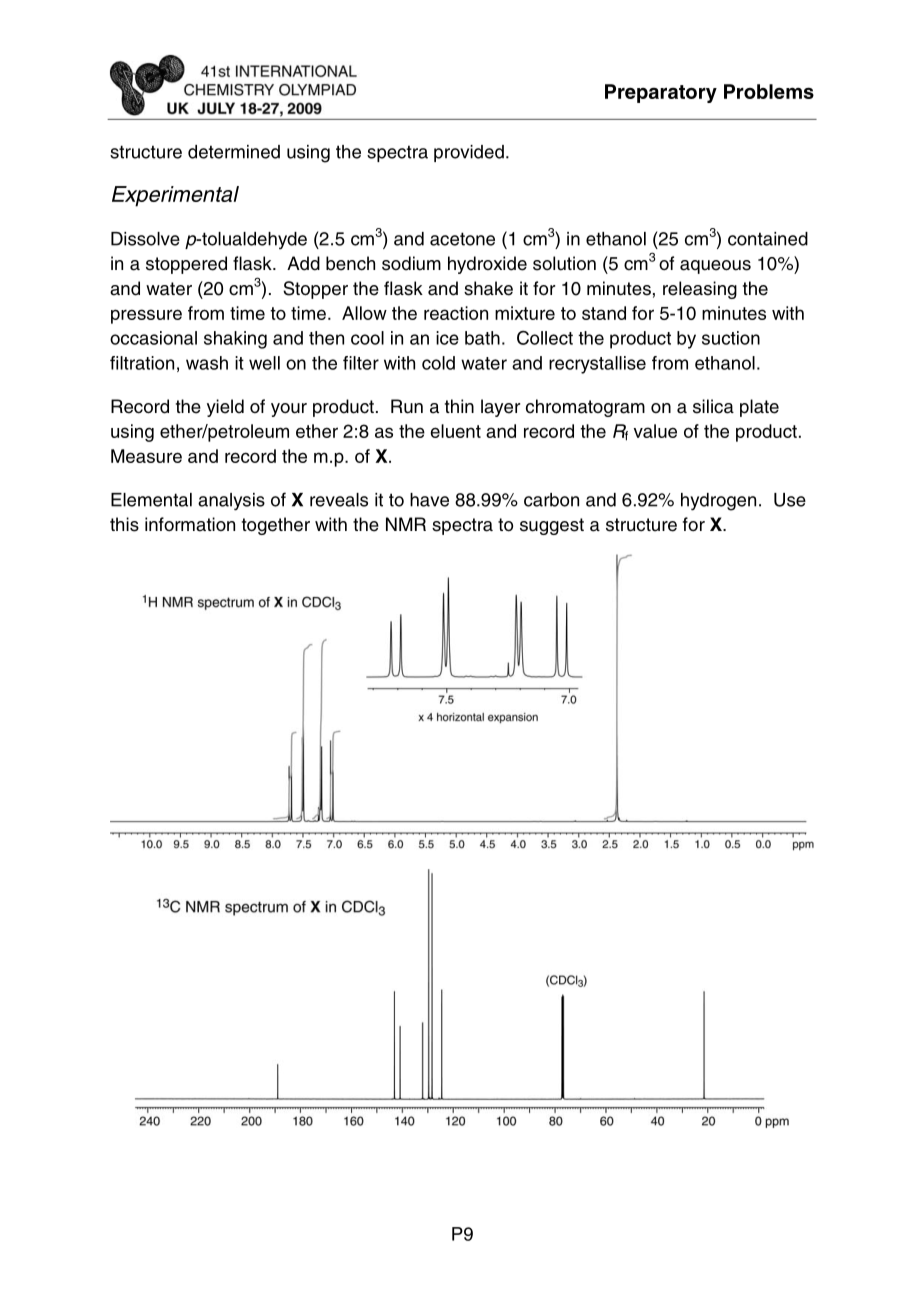  What do you see at coordinates (469, 153) in the document?
I see `provided` at bounding box center [469, 153].
